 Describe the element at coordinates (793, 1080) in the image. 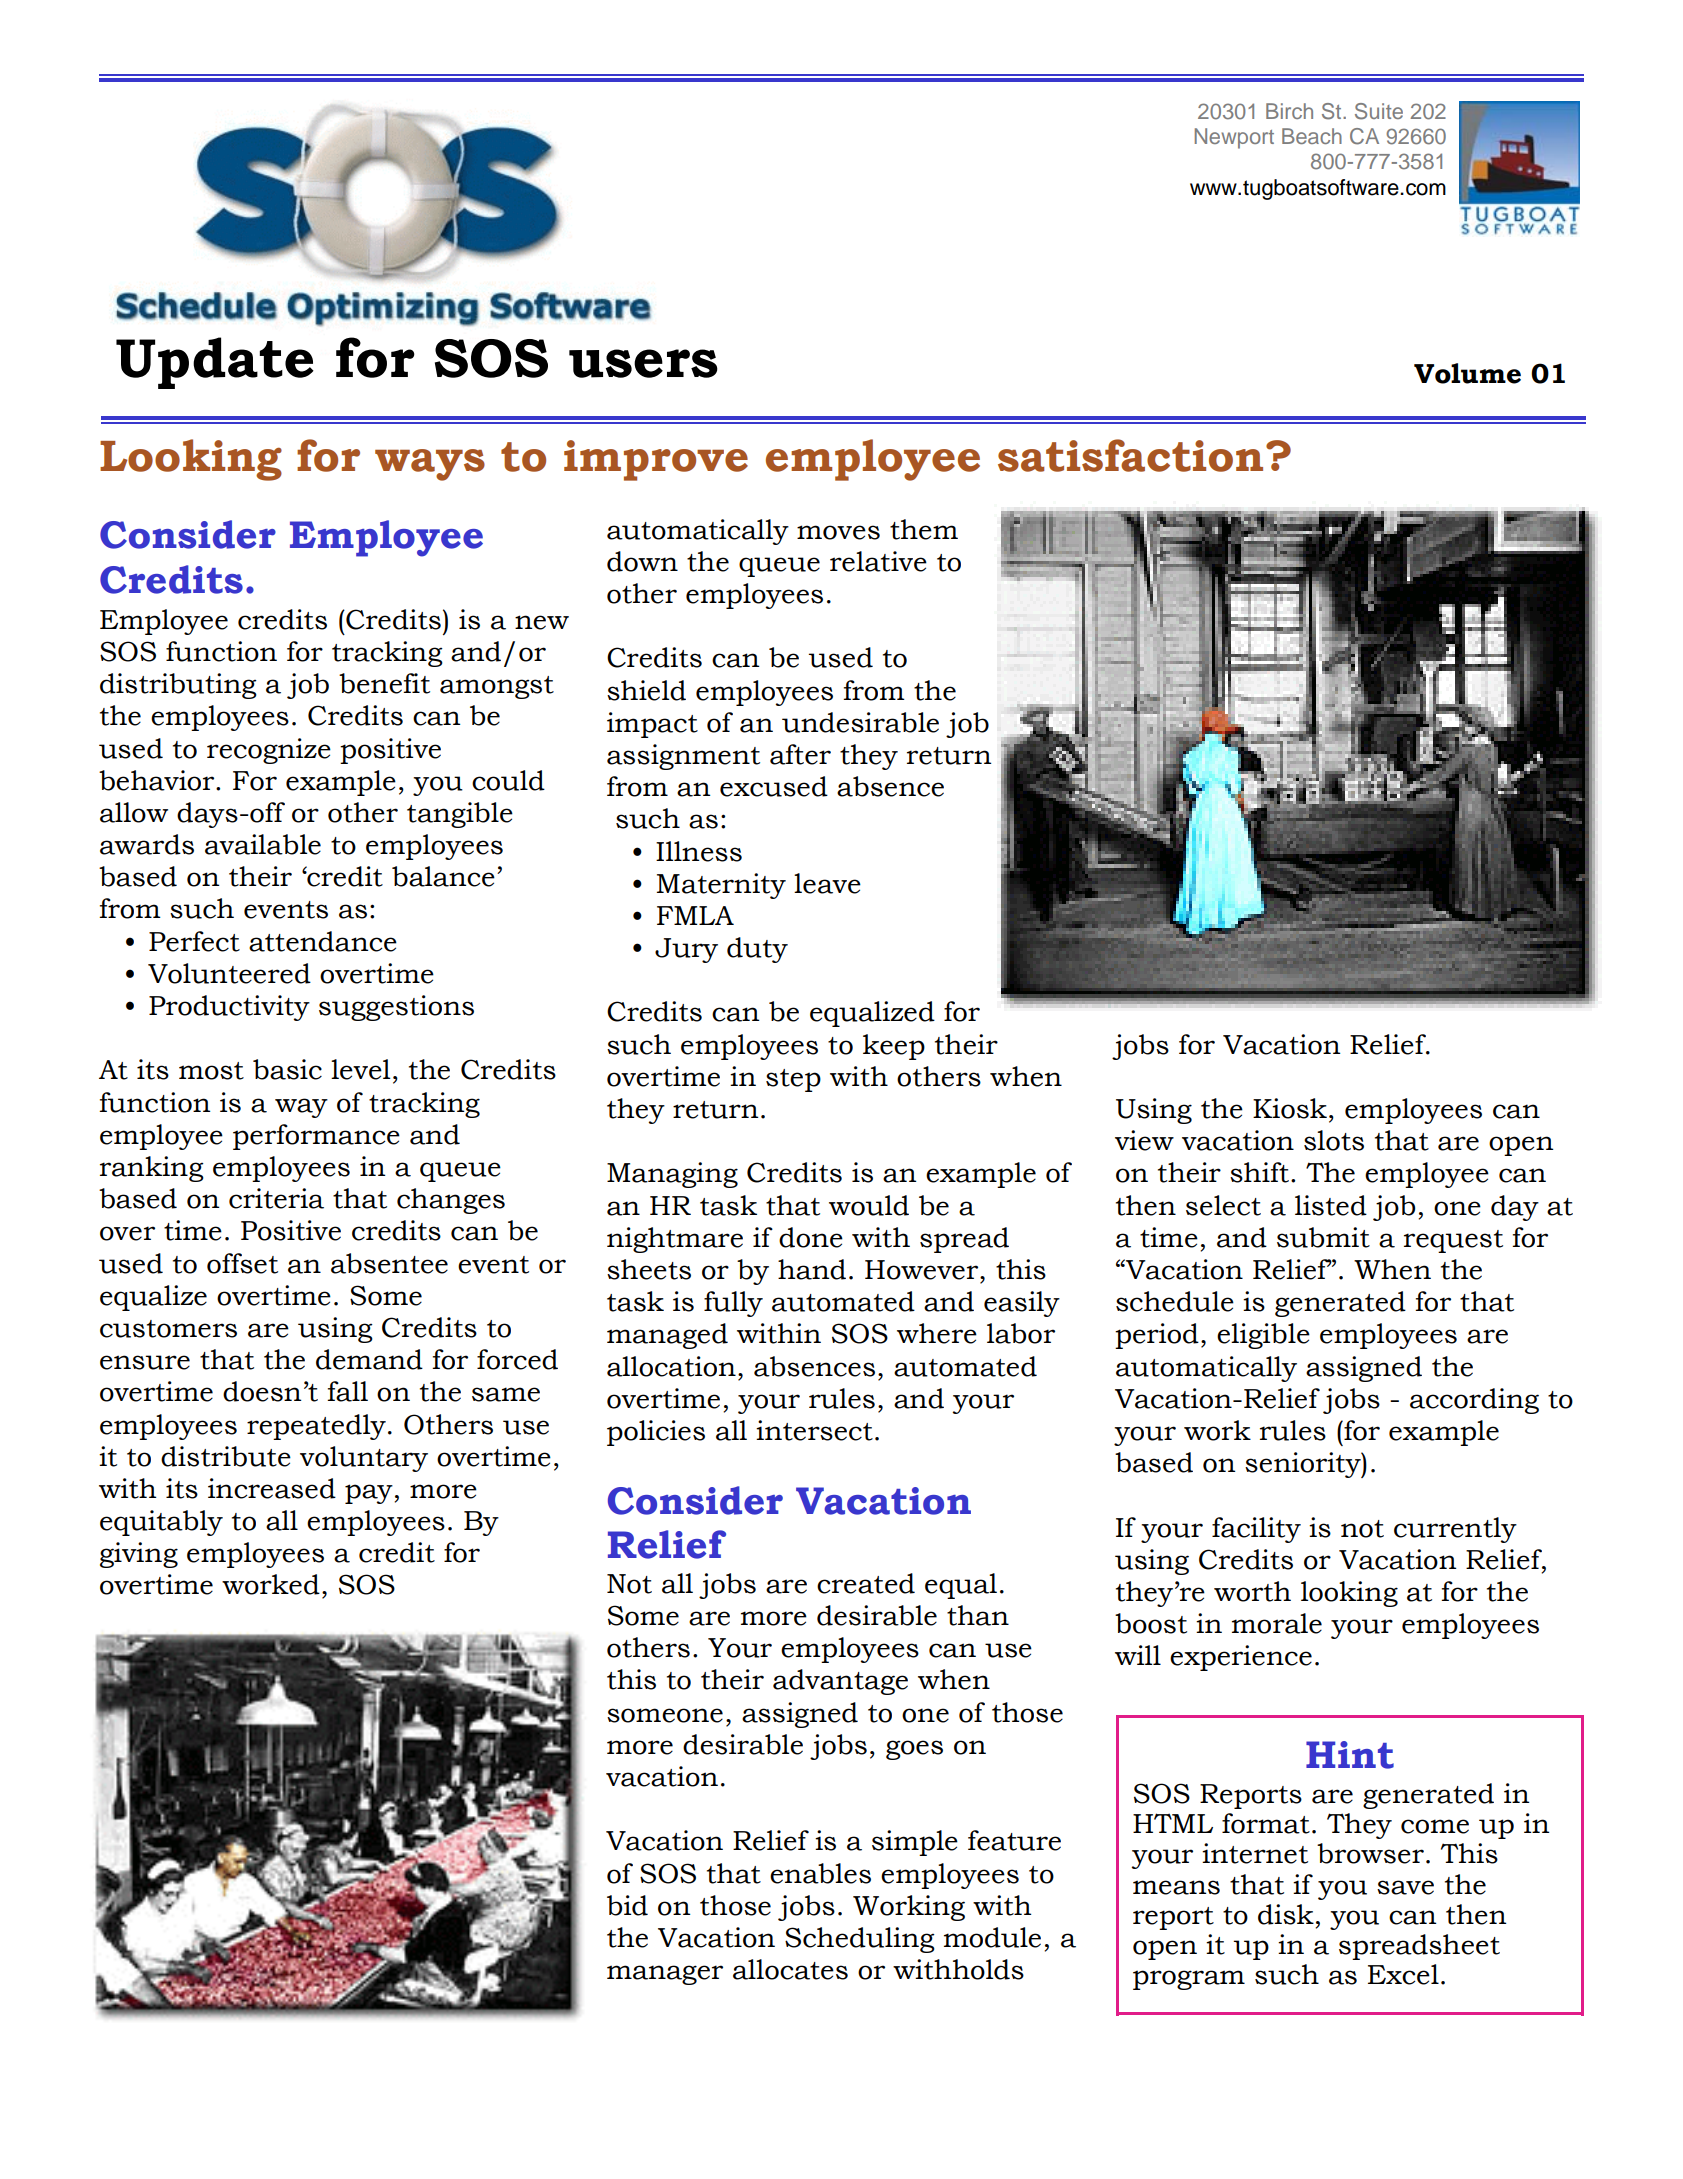

I see `step` at that location.
